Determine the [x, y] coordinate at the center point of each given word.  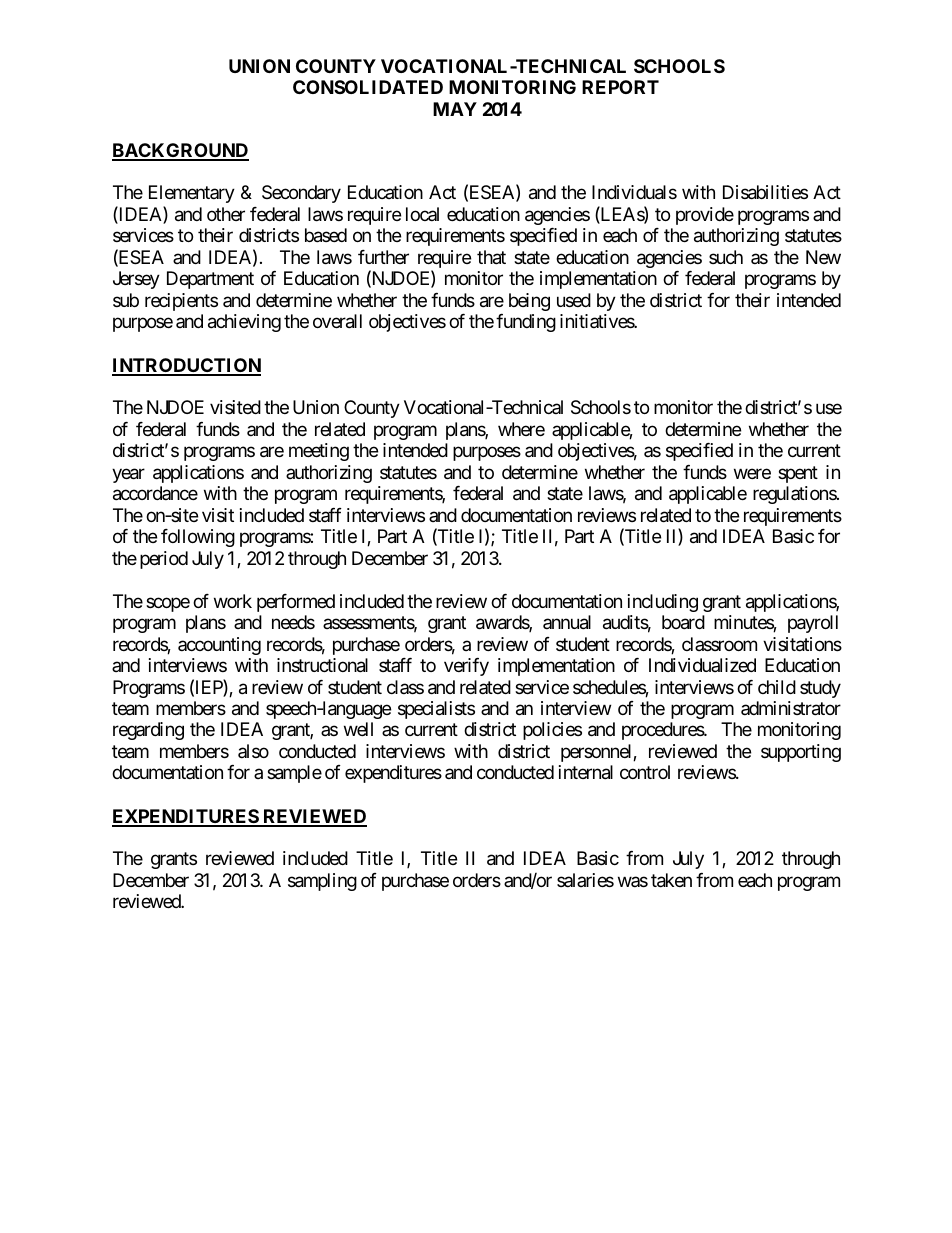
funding [526, 323]
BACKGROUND [180, 151]
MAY [455, 109]
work [233, 601]
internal [586, 772]
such [726, 257]
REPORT [620, 87]
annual [567, 622]
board [683, 622]
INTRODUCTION [186, 366]
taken [671, 880]
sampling [322, 882]
